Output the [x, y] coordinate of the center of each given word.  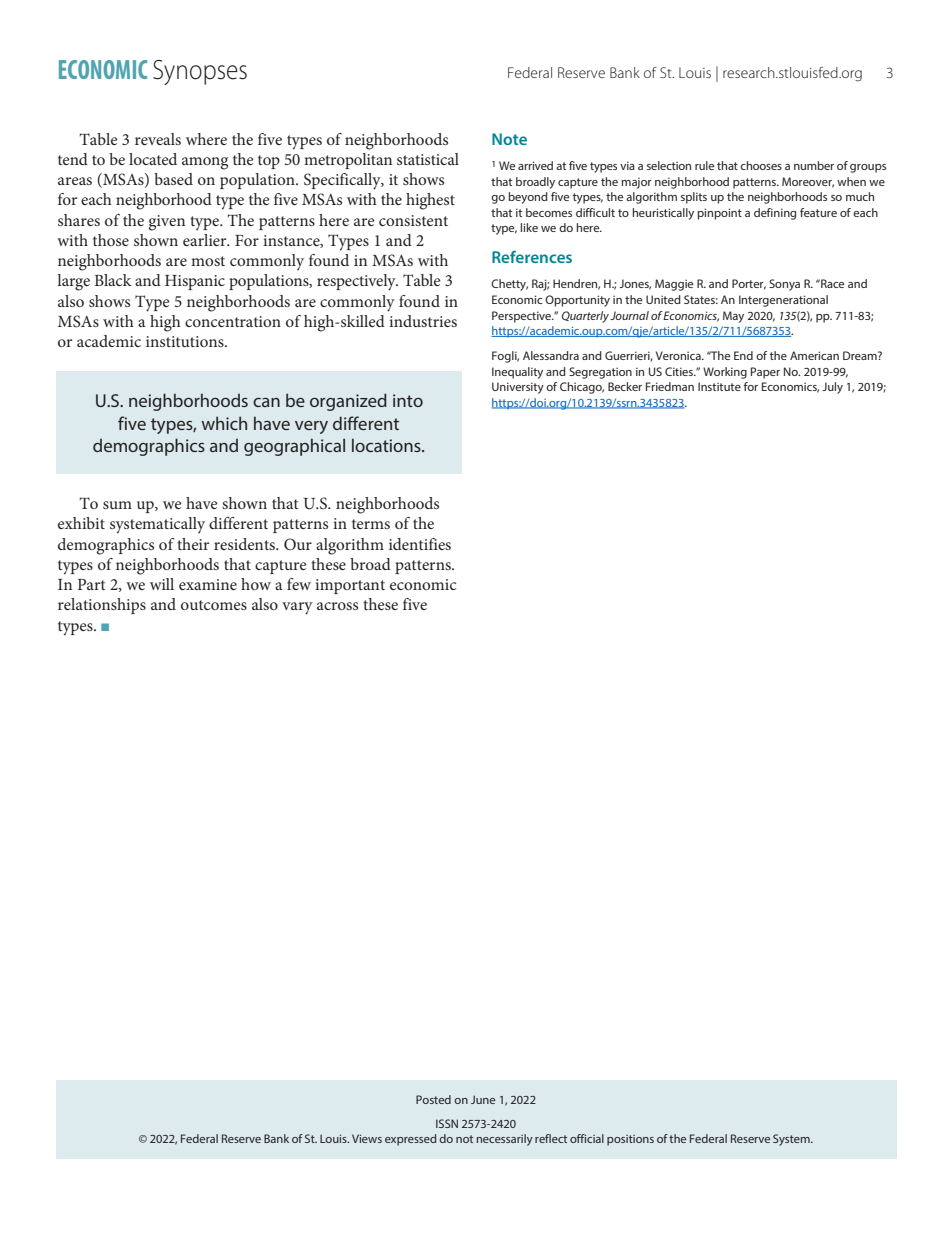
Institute [719, 386]
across [337, 606]
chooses [761, 165]
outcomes [214, 605]
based [173, 179]
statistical [428, 159]
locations [387, 445]
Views [367, 1138]
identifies [420, 544]
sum [117, 505]
